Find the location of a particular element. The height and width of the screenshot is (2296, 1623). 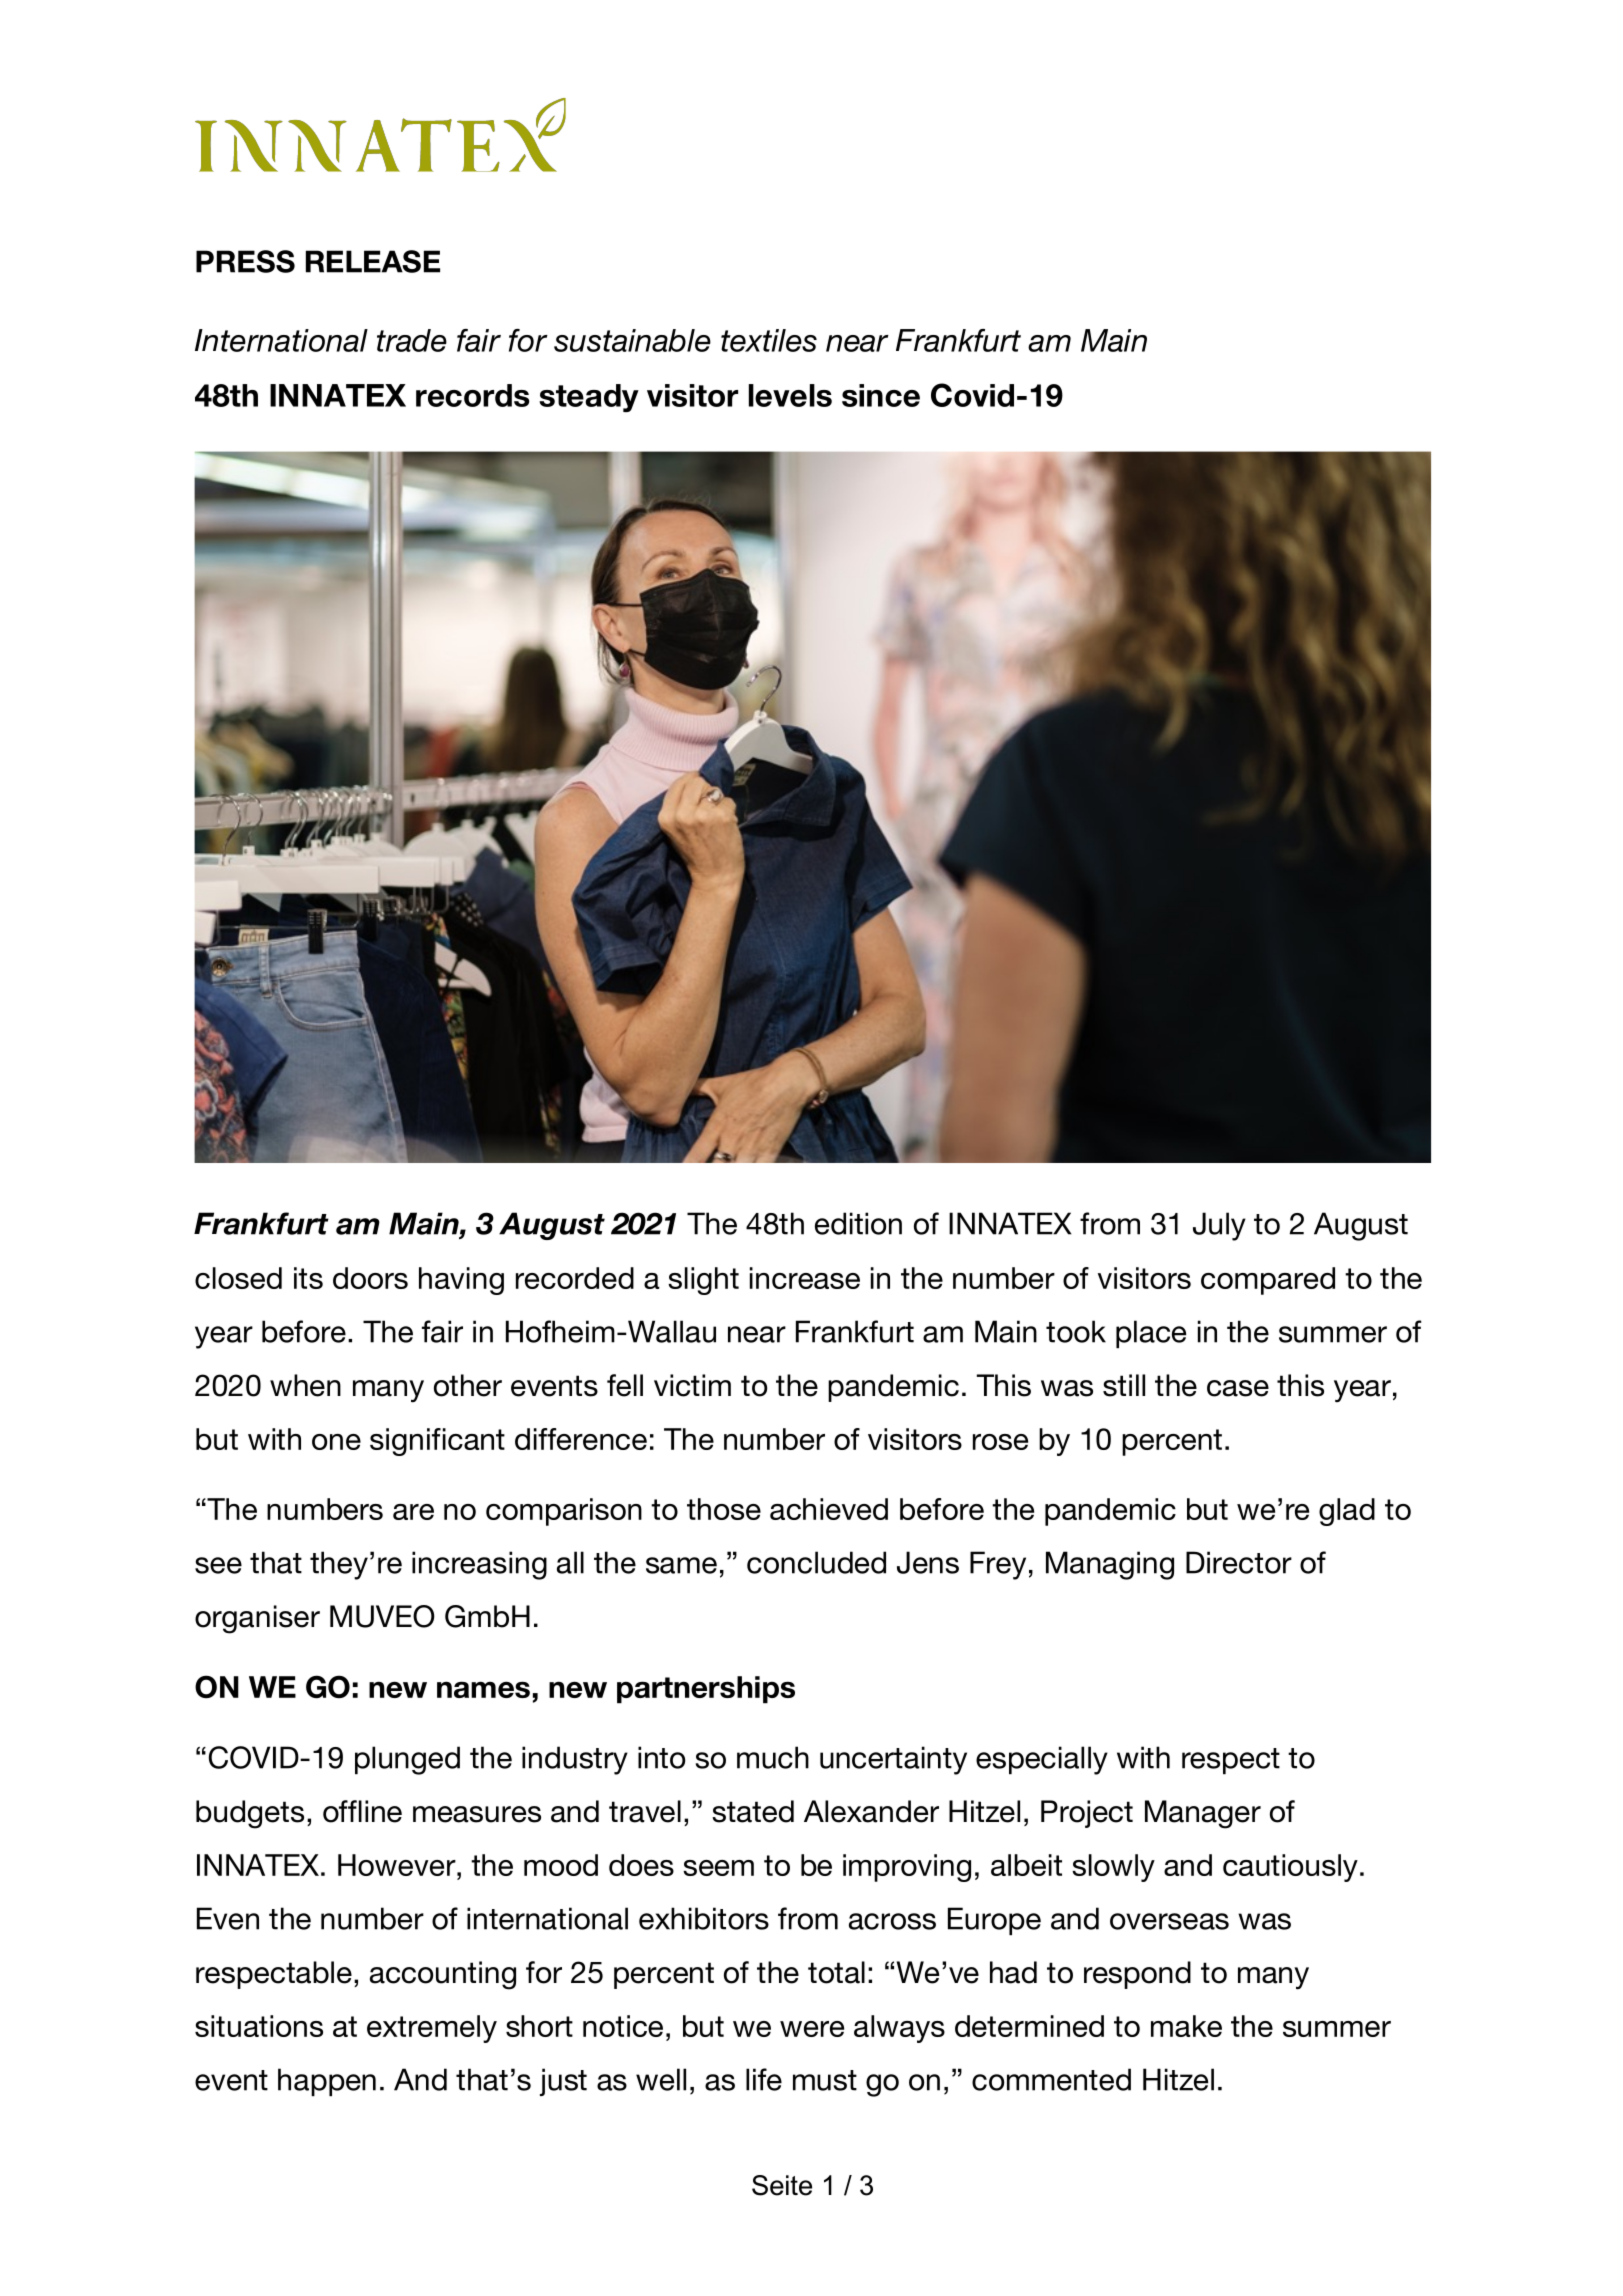

happen is located at coordinates (327, 2082).
